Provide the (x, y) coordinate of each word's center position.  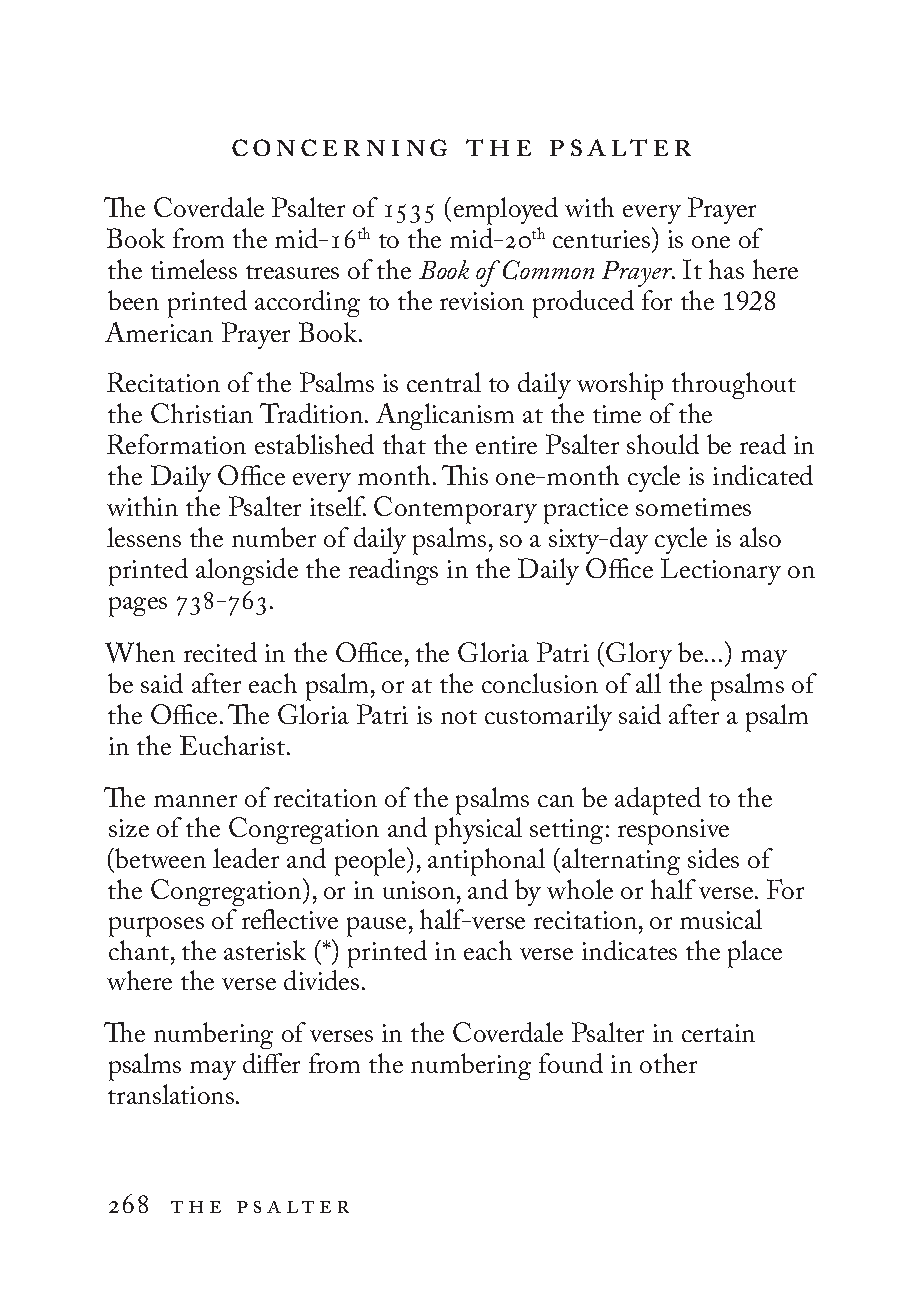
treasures (292, 272)
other (668, 1063)
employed (506, 212)
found (571, 1063)
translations (171, 1094)
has (726, 269)
